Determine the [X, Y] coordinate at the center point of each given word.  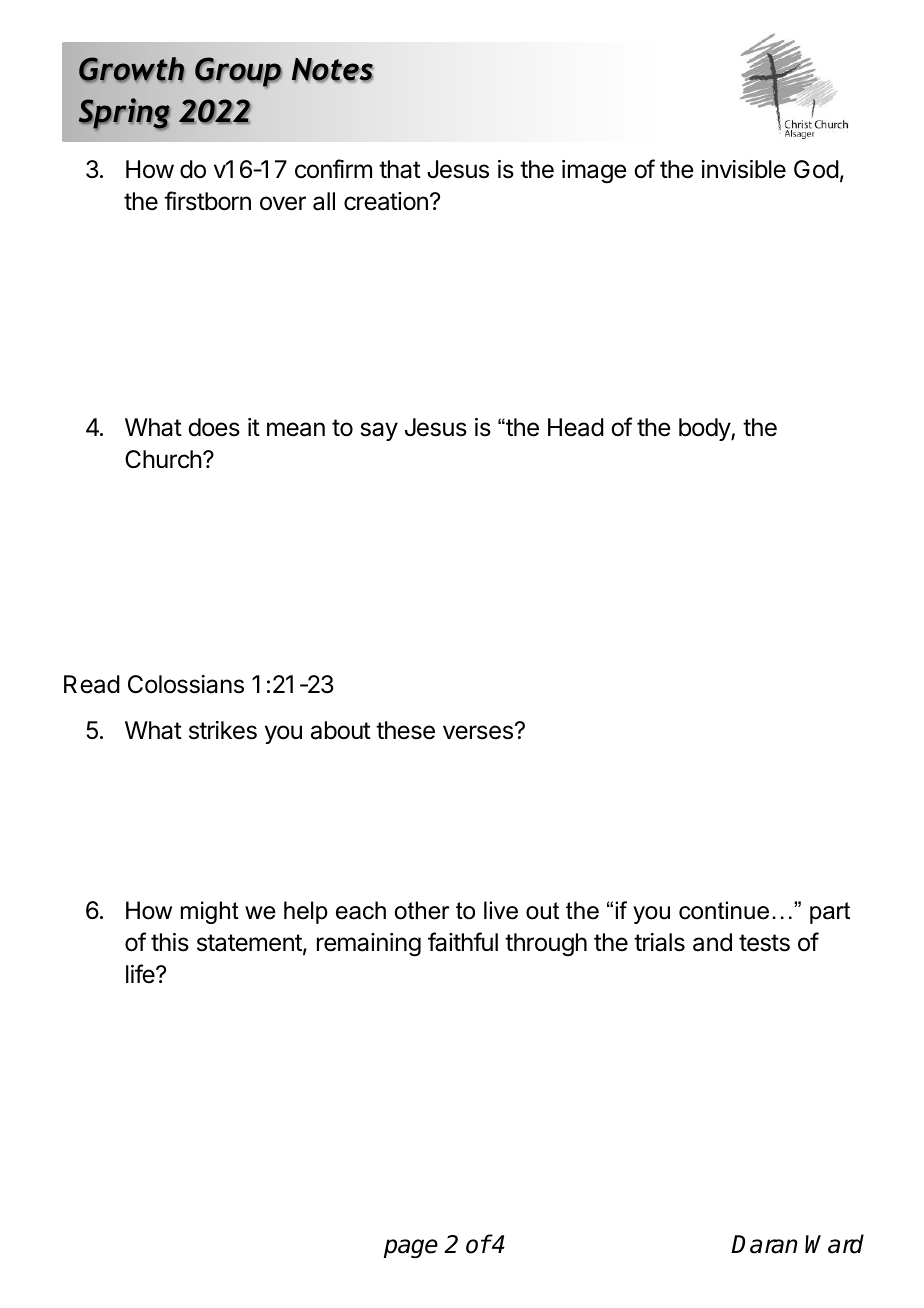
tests [764, 943]
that [400, 169]
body [705, 429]
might [210, 912]
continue [724, 910]
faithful [463, 942]
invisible [744, 169]
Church [163, 459]
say [379, 431]
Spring [124, 114]
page [411, 1248]
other [422, 910]
